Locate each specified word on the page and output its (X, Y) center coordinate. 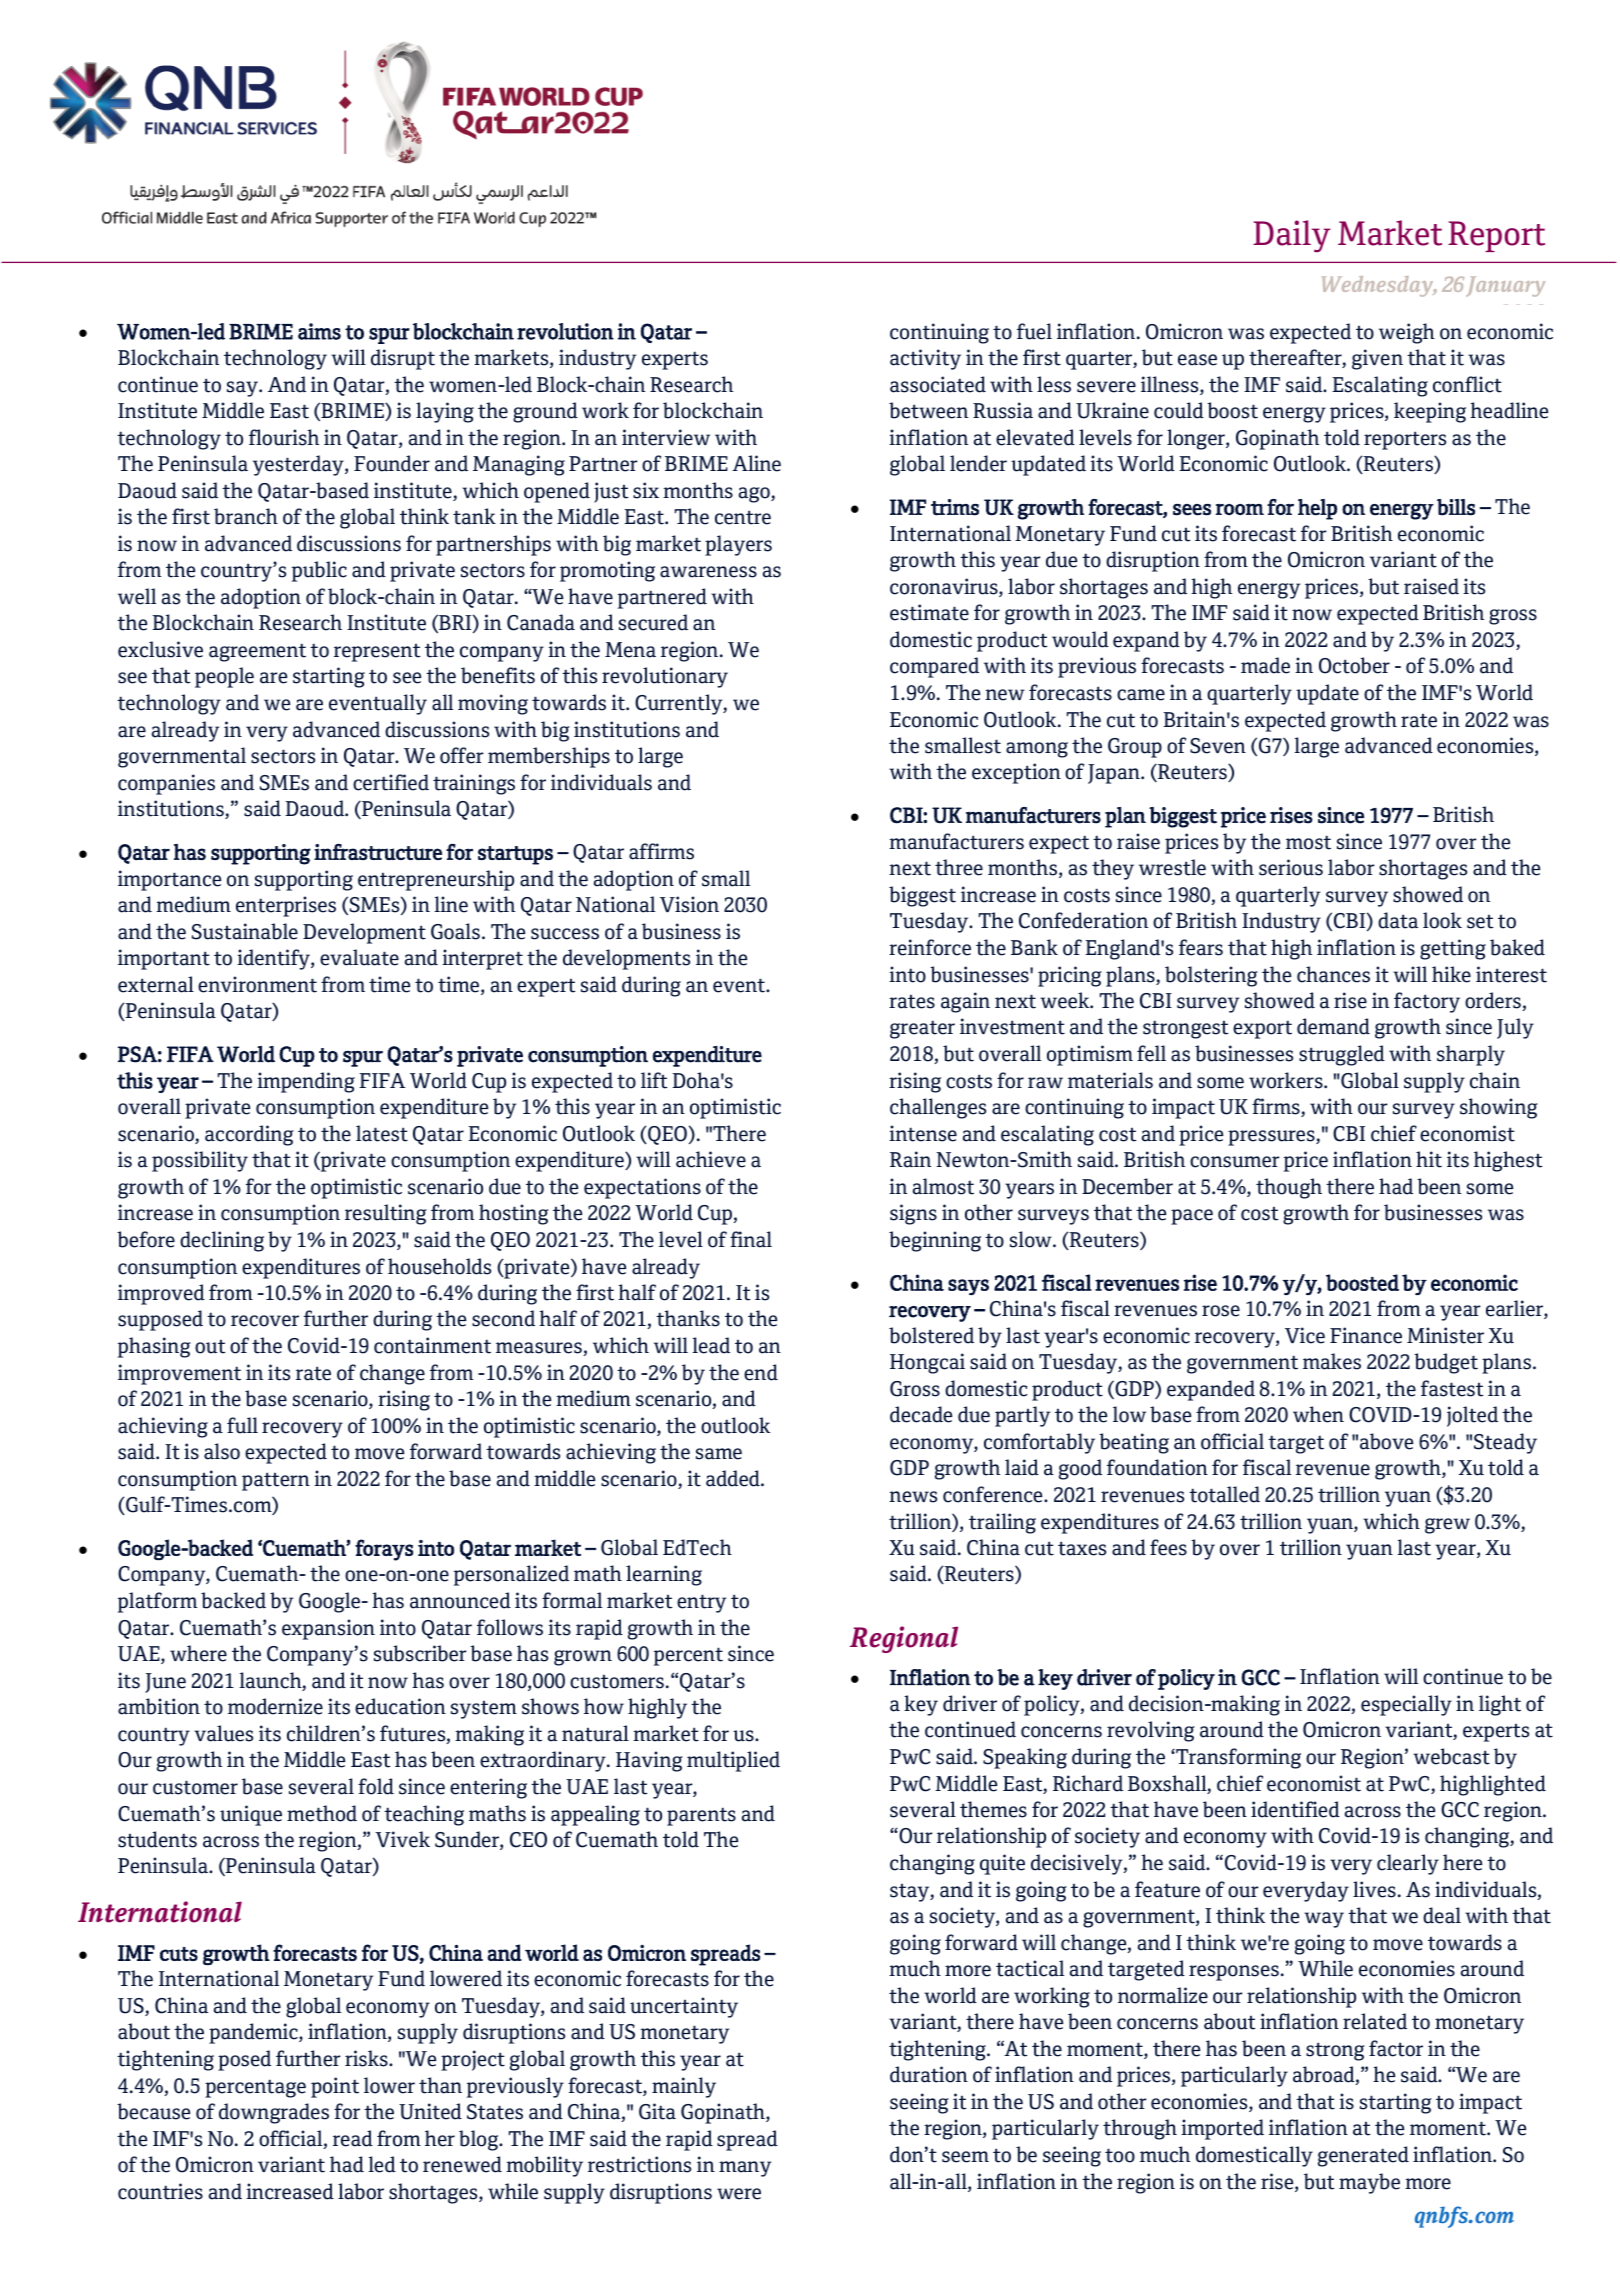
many (745, 2169)
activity (925, 359)
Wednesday (1379, 286)
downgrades (274, 2113)
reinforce (930, 947)
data (1398, 920)
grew (1447, 1526)
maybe (1369, 2183)
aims (319, 331)
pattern (276, 1481)
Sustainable (245, 931)
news (913, 1497)
